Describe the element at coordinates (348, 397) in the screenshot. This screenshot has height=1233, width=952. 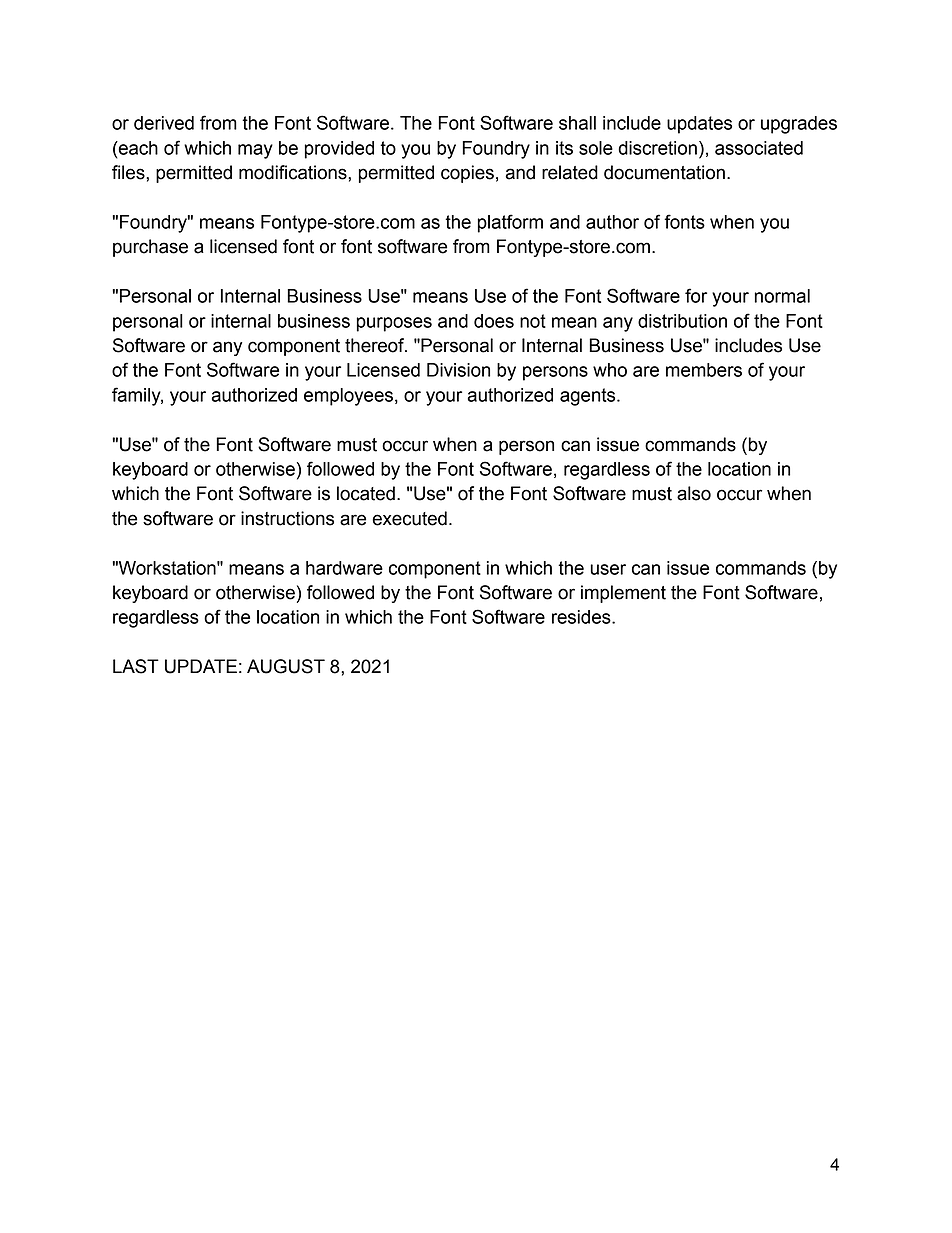
I see `employees` at that location.
